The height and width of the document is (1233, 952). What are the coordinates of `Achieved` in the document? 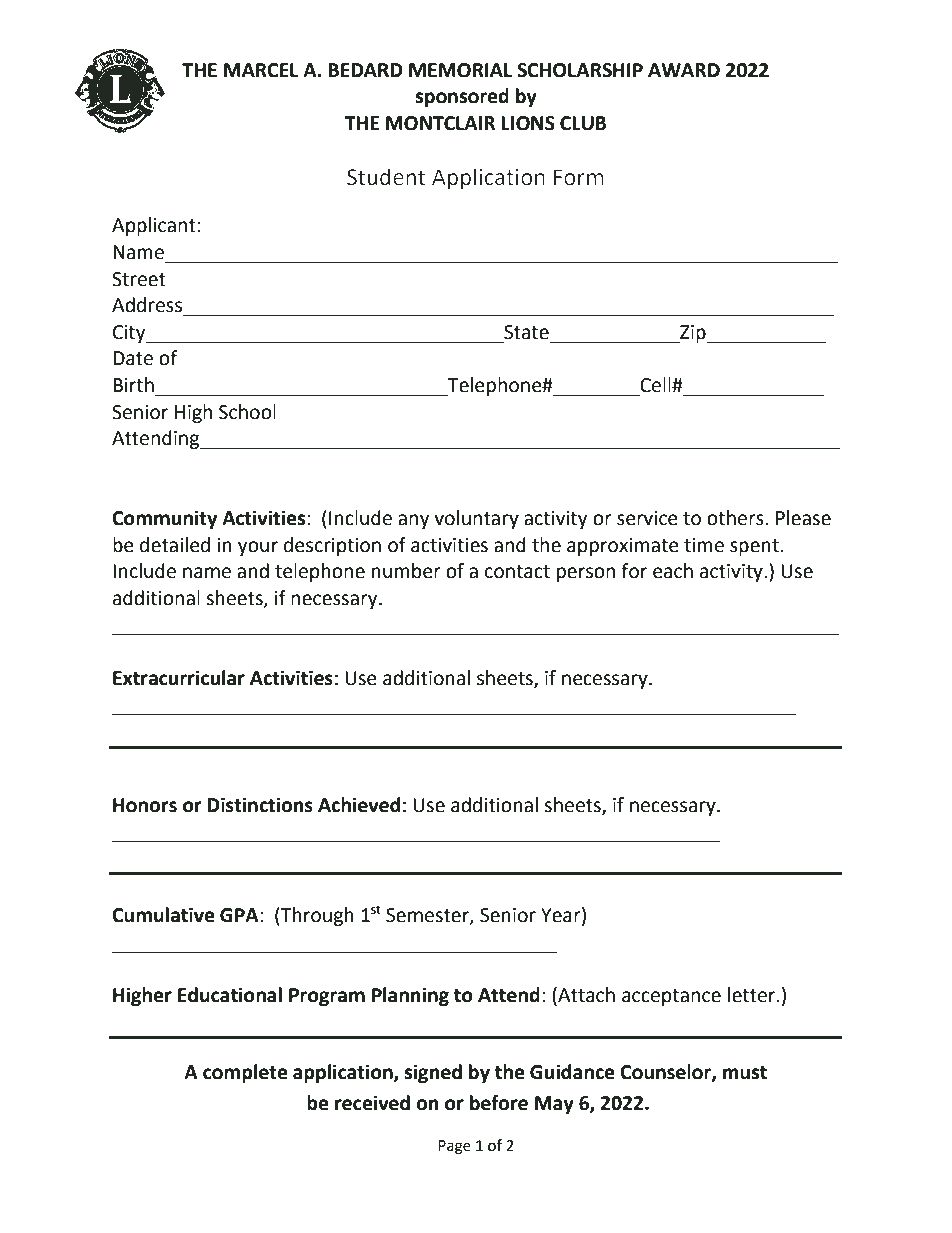 It's located at (359, 805).
